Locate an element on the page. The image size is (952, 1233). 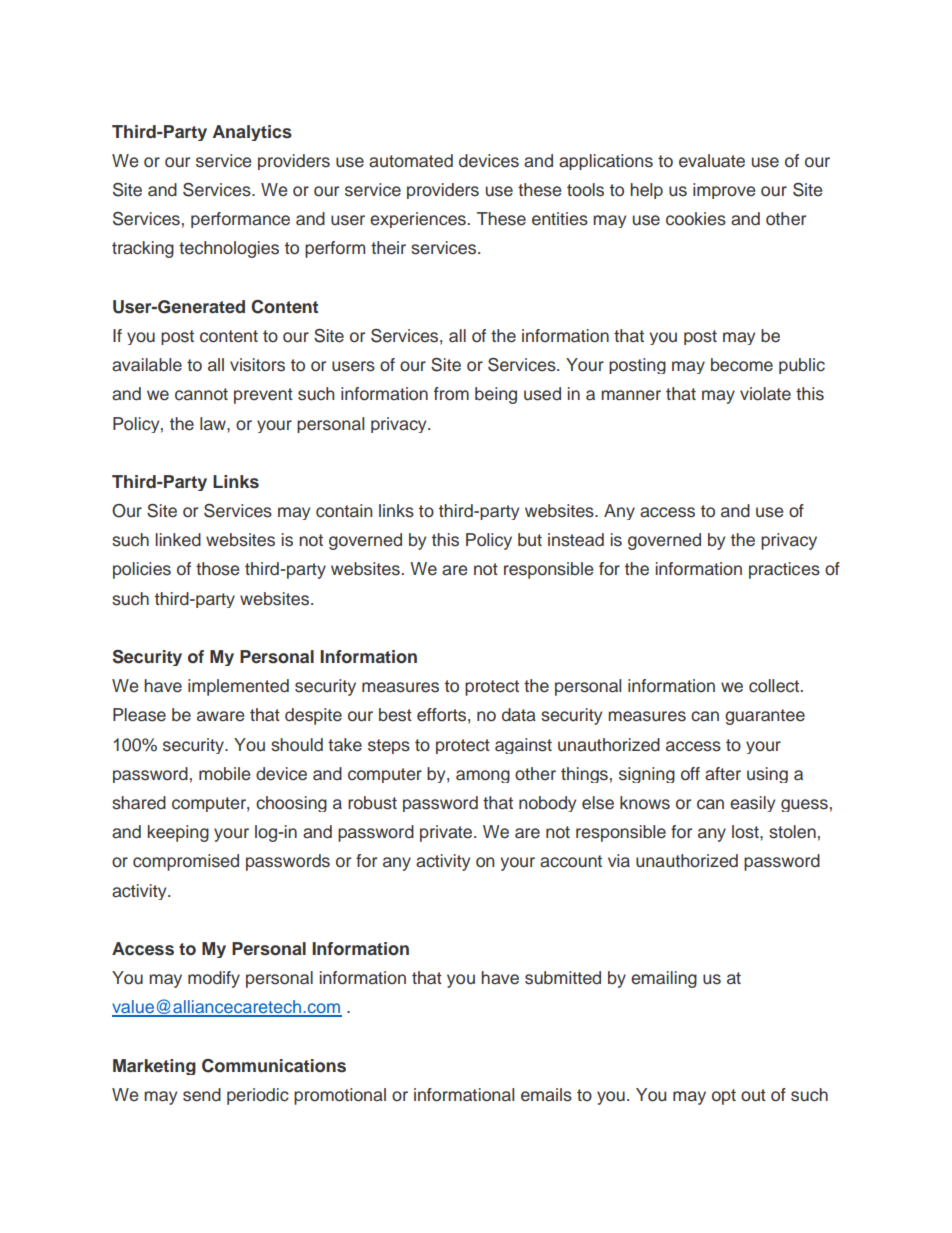
automated is located at coordinates (411, 161).
